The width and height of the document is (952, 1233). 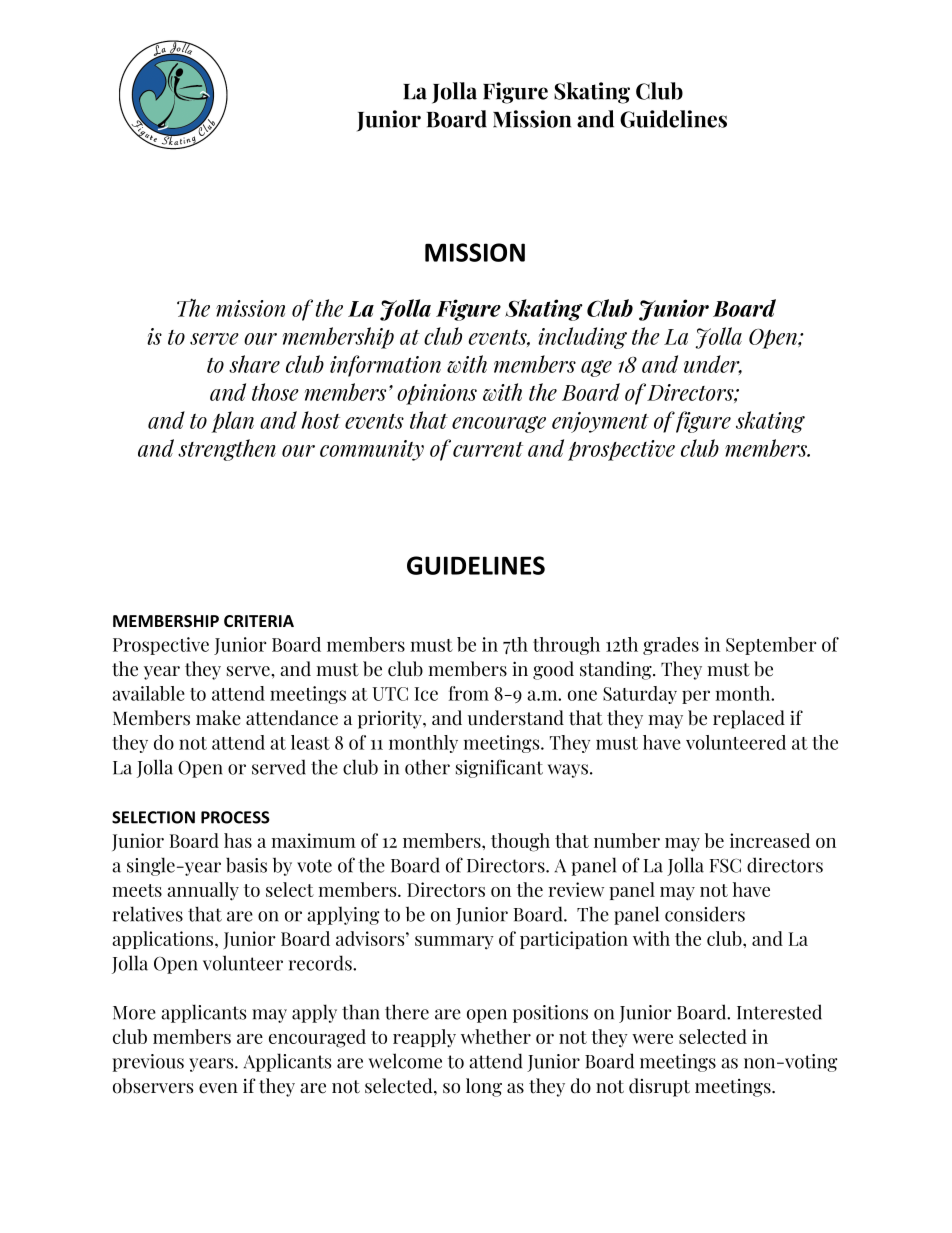 What do you see at coordinates (254, 364) in the document?
I see `share` at bounding box center [254, 364].
